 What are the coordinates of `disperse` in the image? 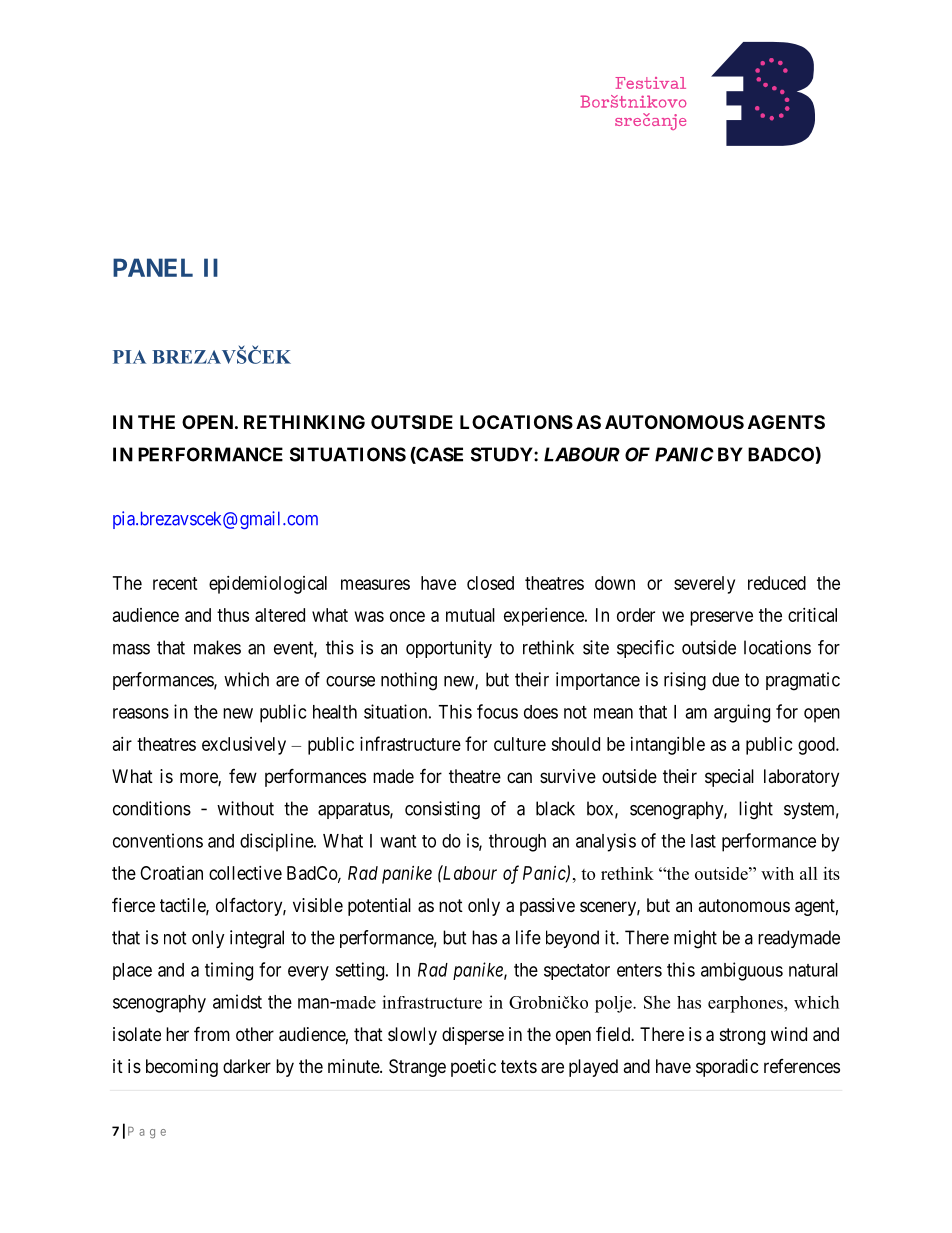 It's located at (473, 1036).
